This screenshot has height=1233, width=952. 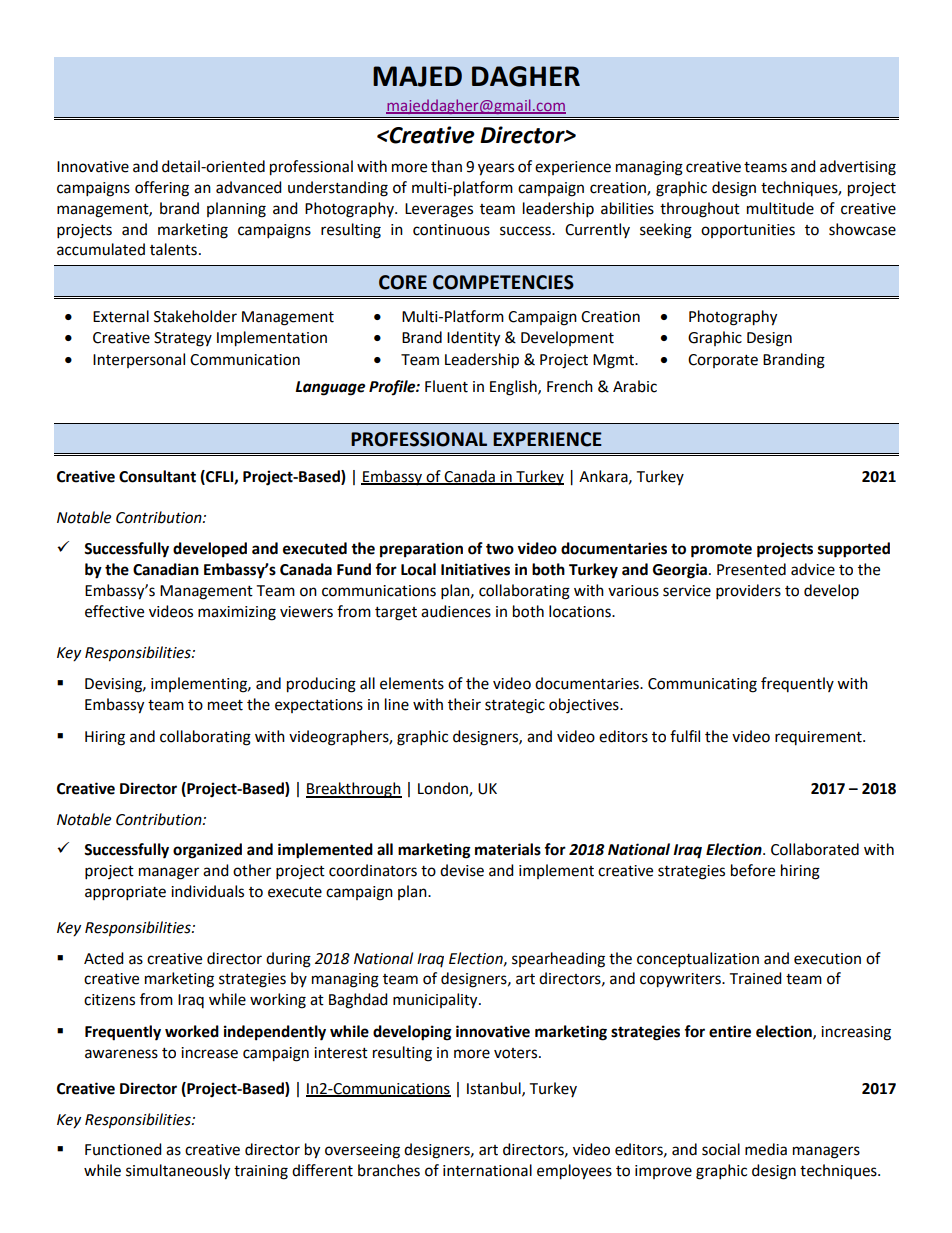 I want to click on meet, so click(x=225, y=705).
